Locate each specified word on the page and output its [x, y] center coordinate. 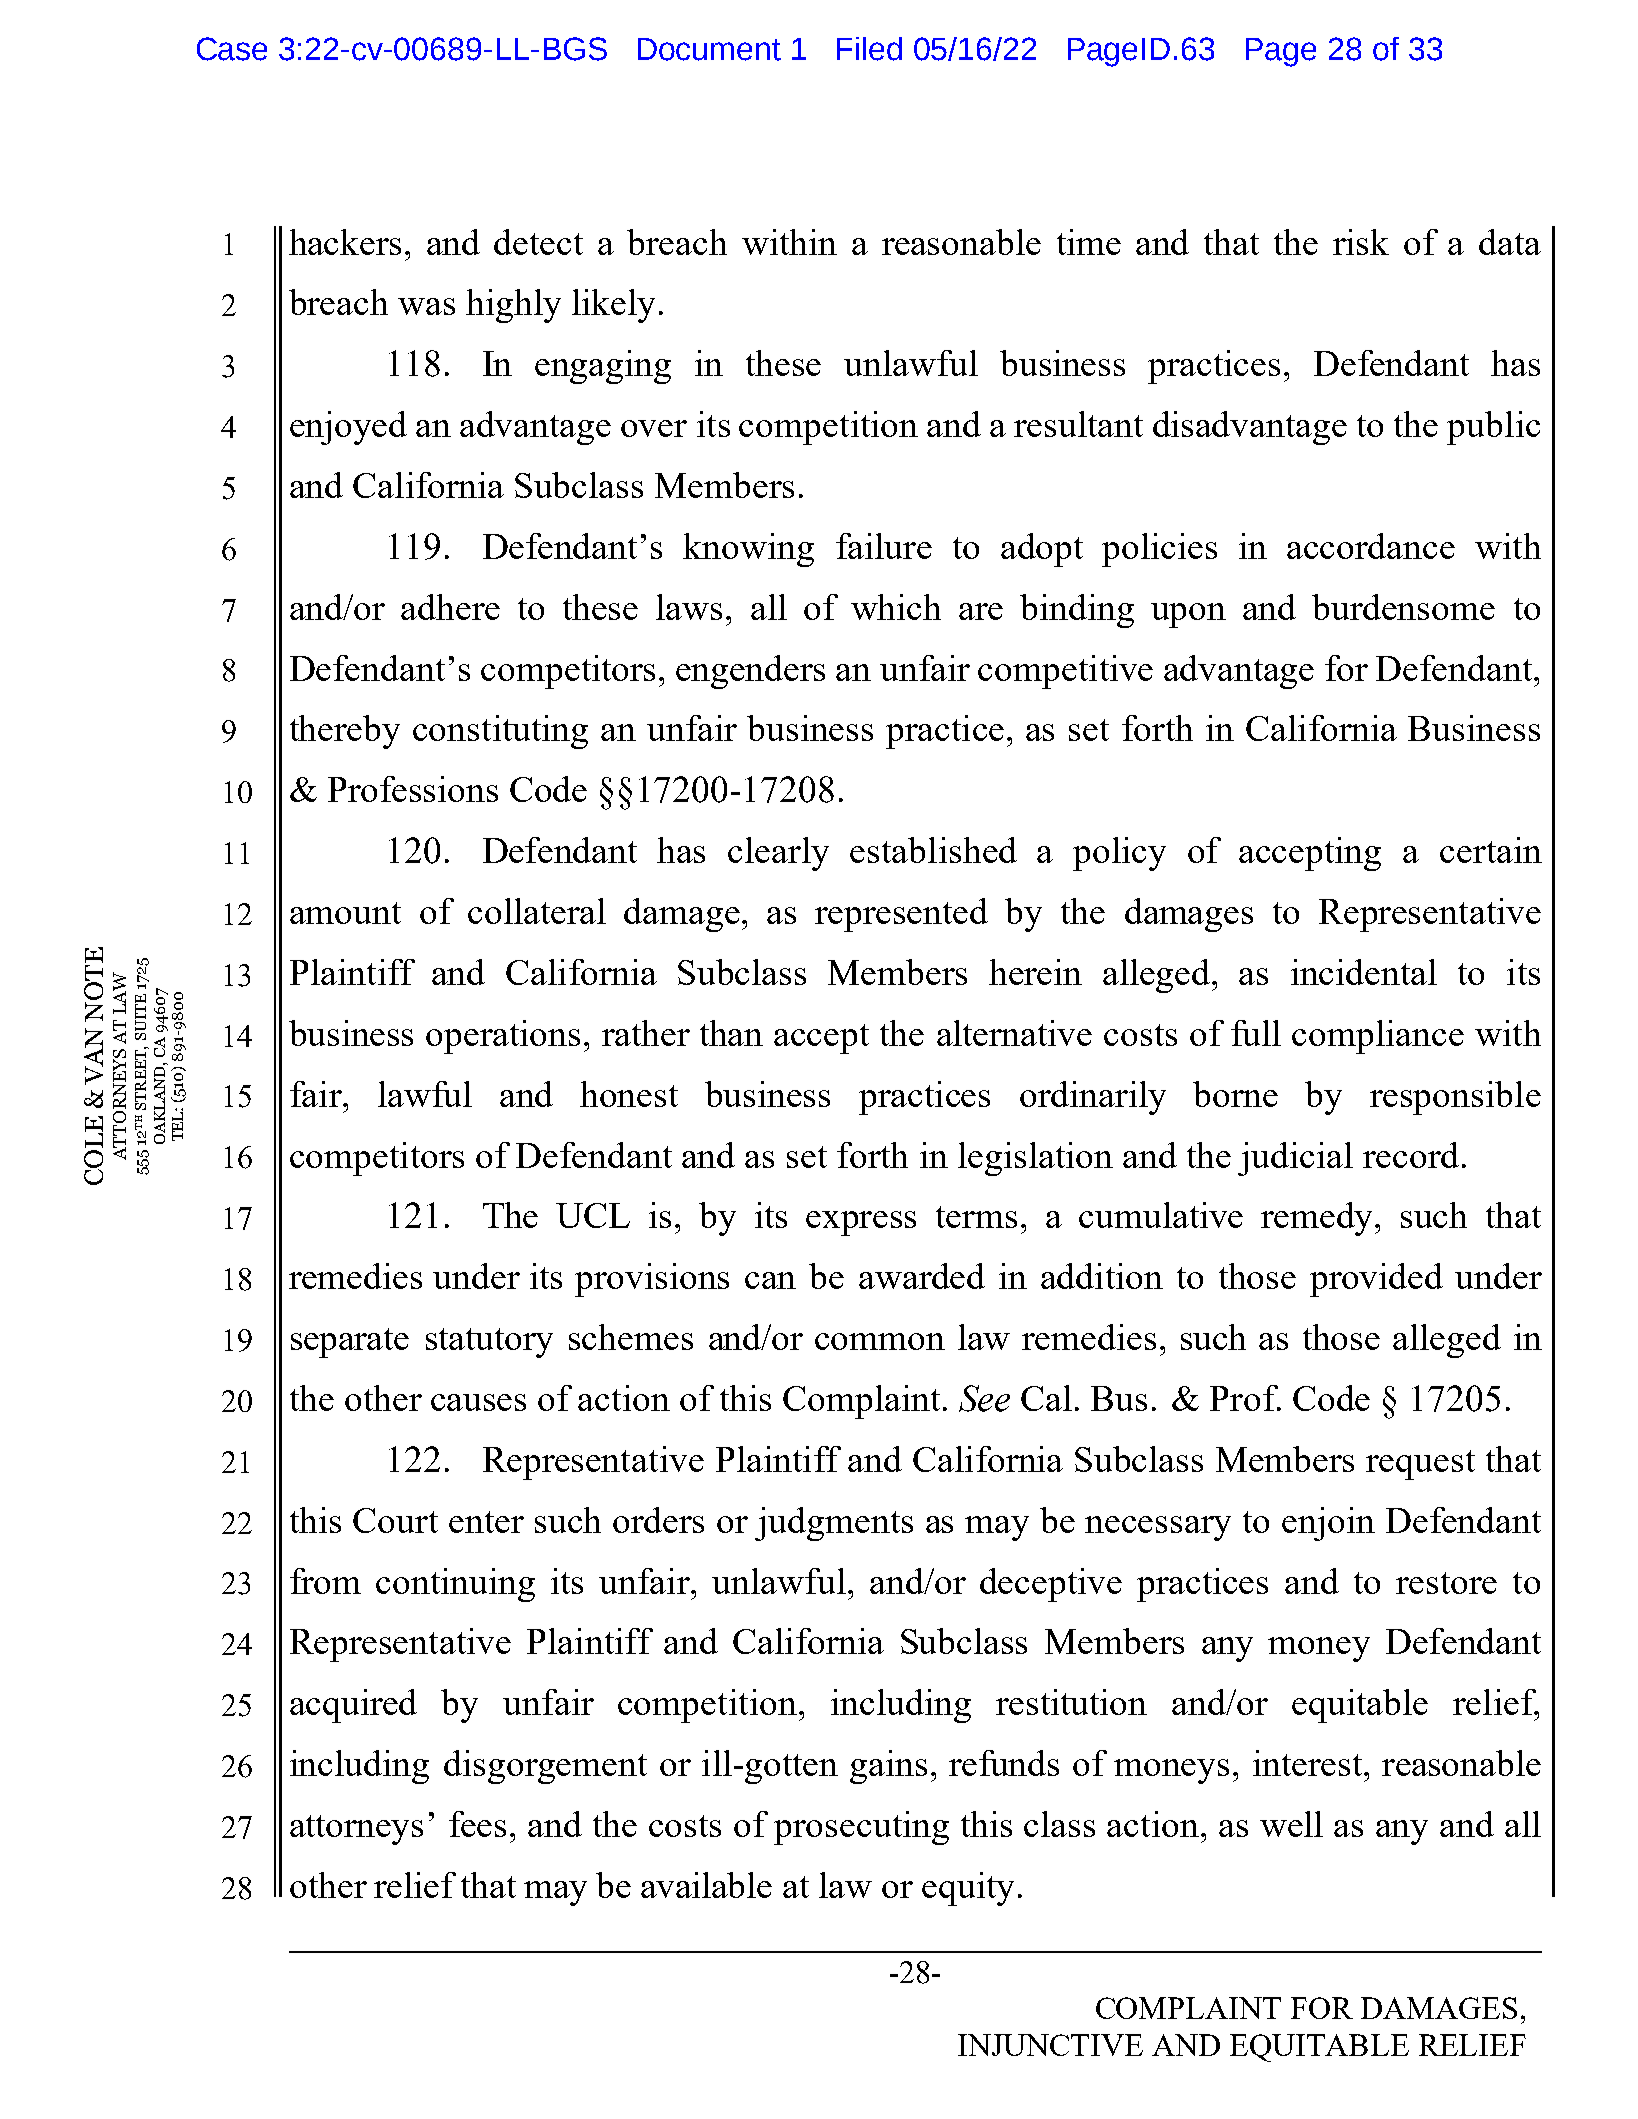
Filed [869, 49]
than [731, 1033]
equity [968, 1889]
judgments [834, 1524]
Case [232, 49]
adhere [450, 607]
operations [503, 1037]
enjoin [1328, 1524]
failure [884, 546]
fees [477, 1824]
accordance [1371, 546]
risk [1361, 242]
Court [395, 1520]
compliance [1378, 1037]
